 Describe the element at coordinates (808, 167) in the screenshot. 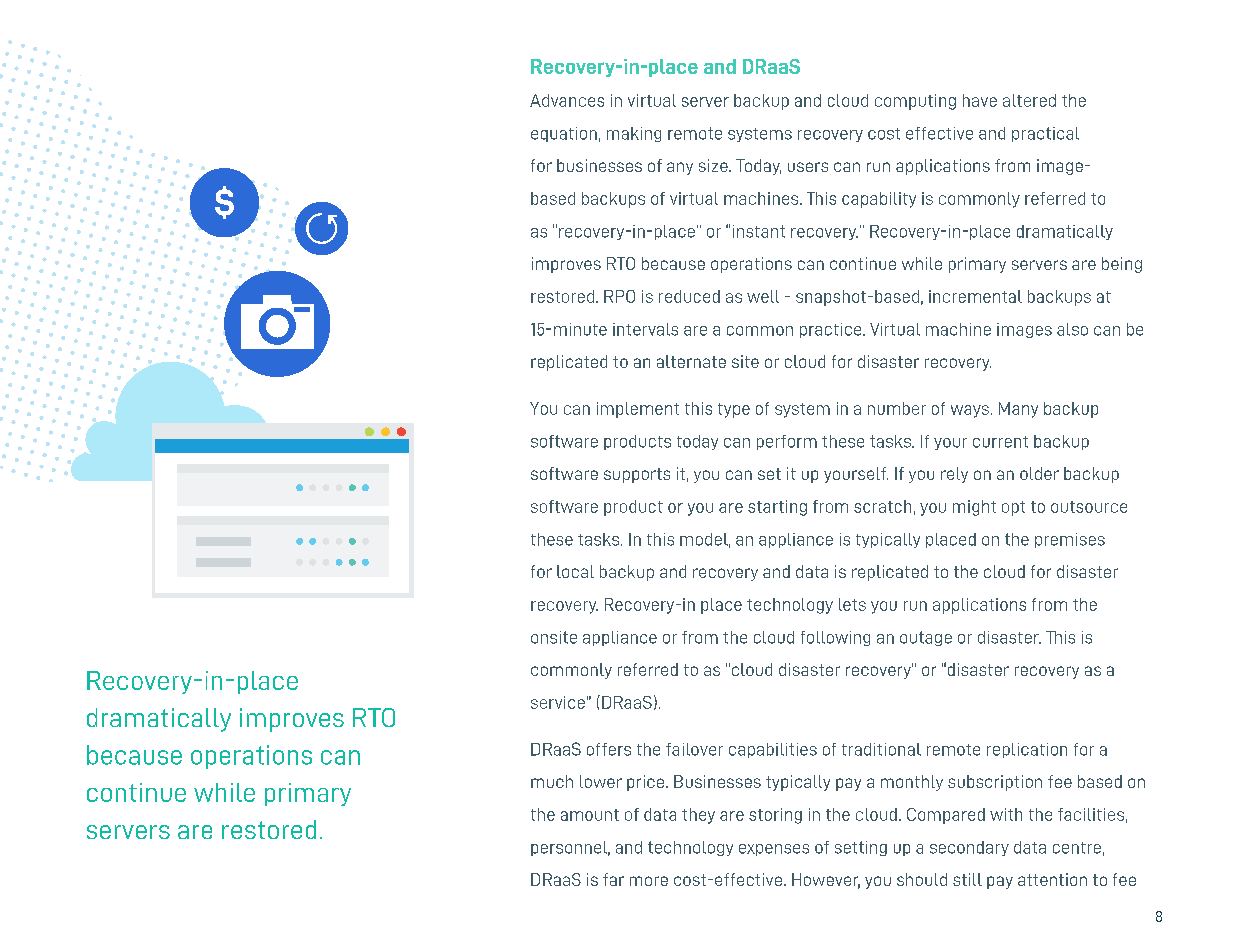

I see `users` at that location.
